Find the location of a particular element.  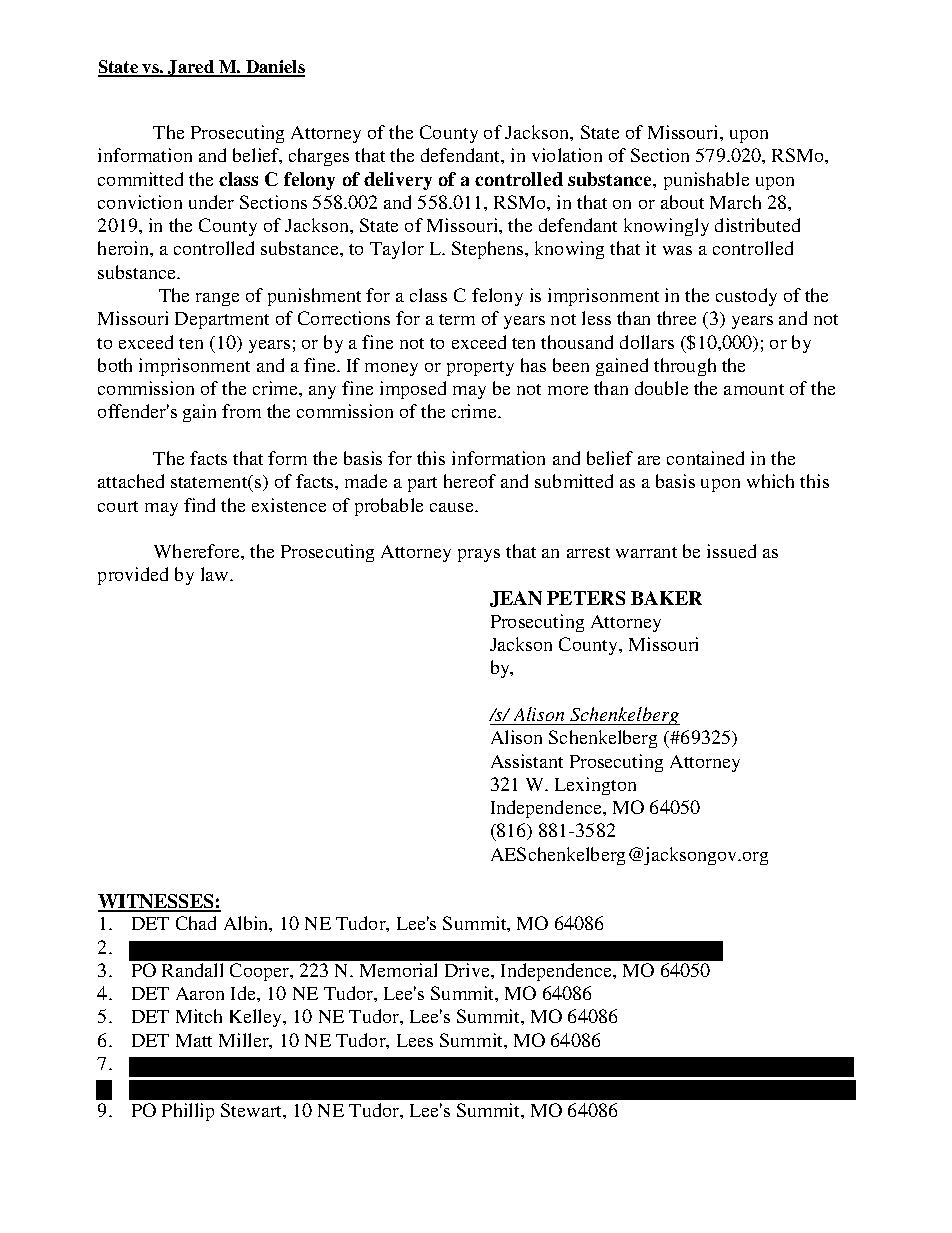

Phillip is located at coordinates (188, 1112).
